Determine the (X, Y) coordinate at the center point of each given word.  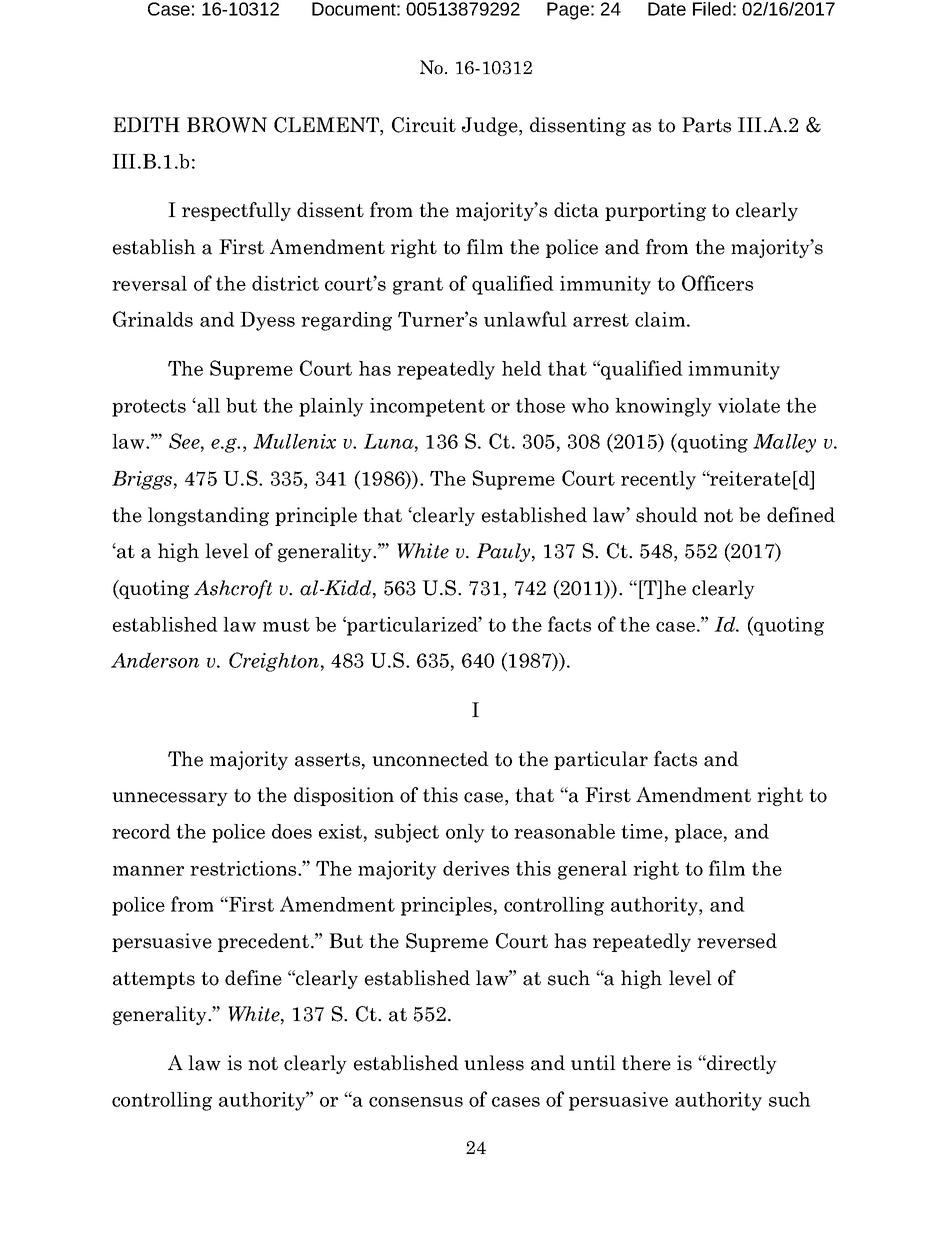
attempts (154, 980)
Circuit (424, 125)
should (667, 515)
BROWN (227, 125)
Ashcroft (233, 589)
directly (741, 1064)
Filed (712, 9)
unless (494, 1063)
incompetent (427, 407)
